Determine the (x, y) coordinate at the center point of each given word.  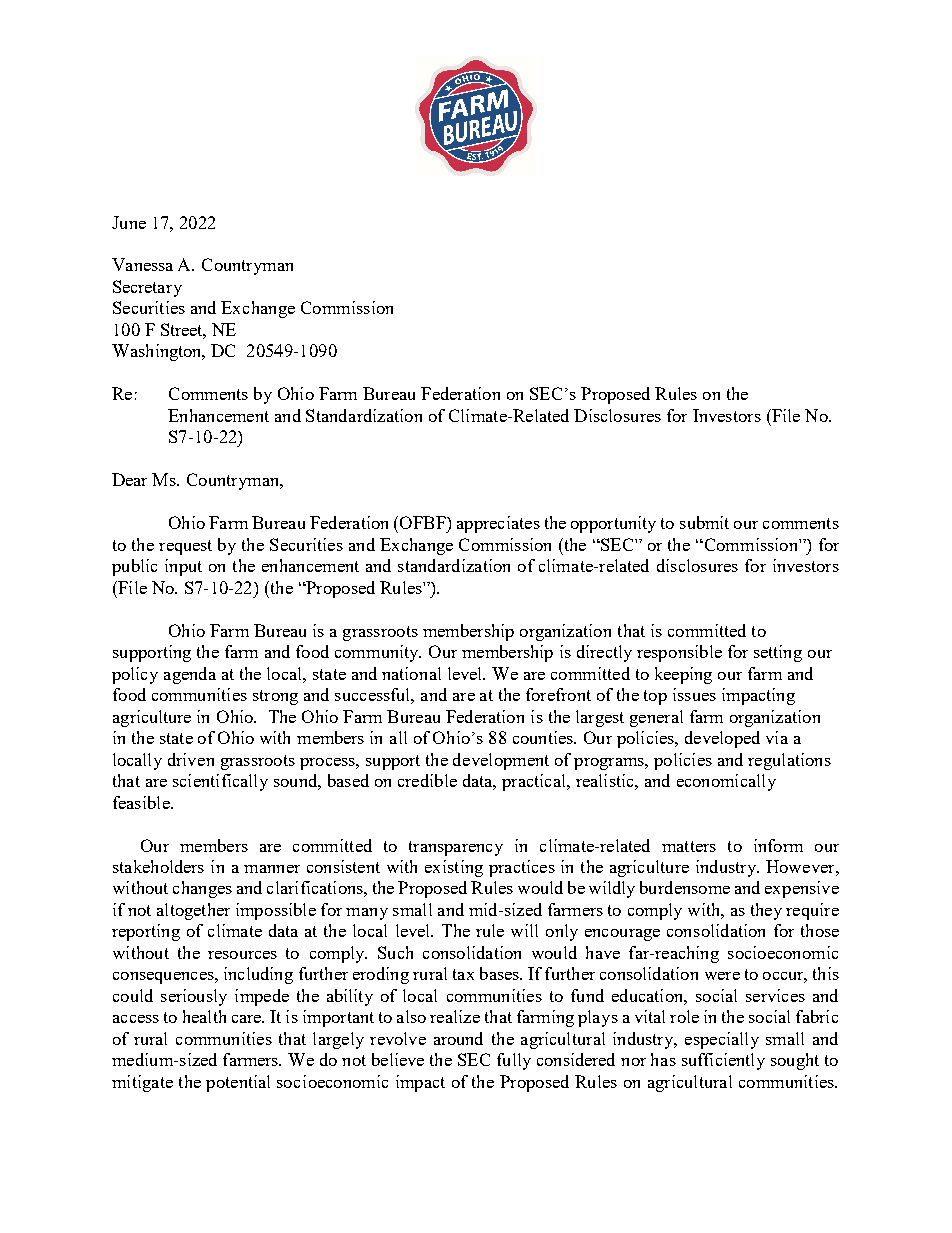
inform (778, 845)
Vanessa (142, 264)
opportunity (613, 524)
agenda (190, 675)
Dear (129, 479)
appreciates (498, 524)
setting (778, 653)
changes (202, 889)
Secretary (147, 288)
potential (238, 1083)
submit (704, 522)
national (411, 673)
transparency (456, 848)
